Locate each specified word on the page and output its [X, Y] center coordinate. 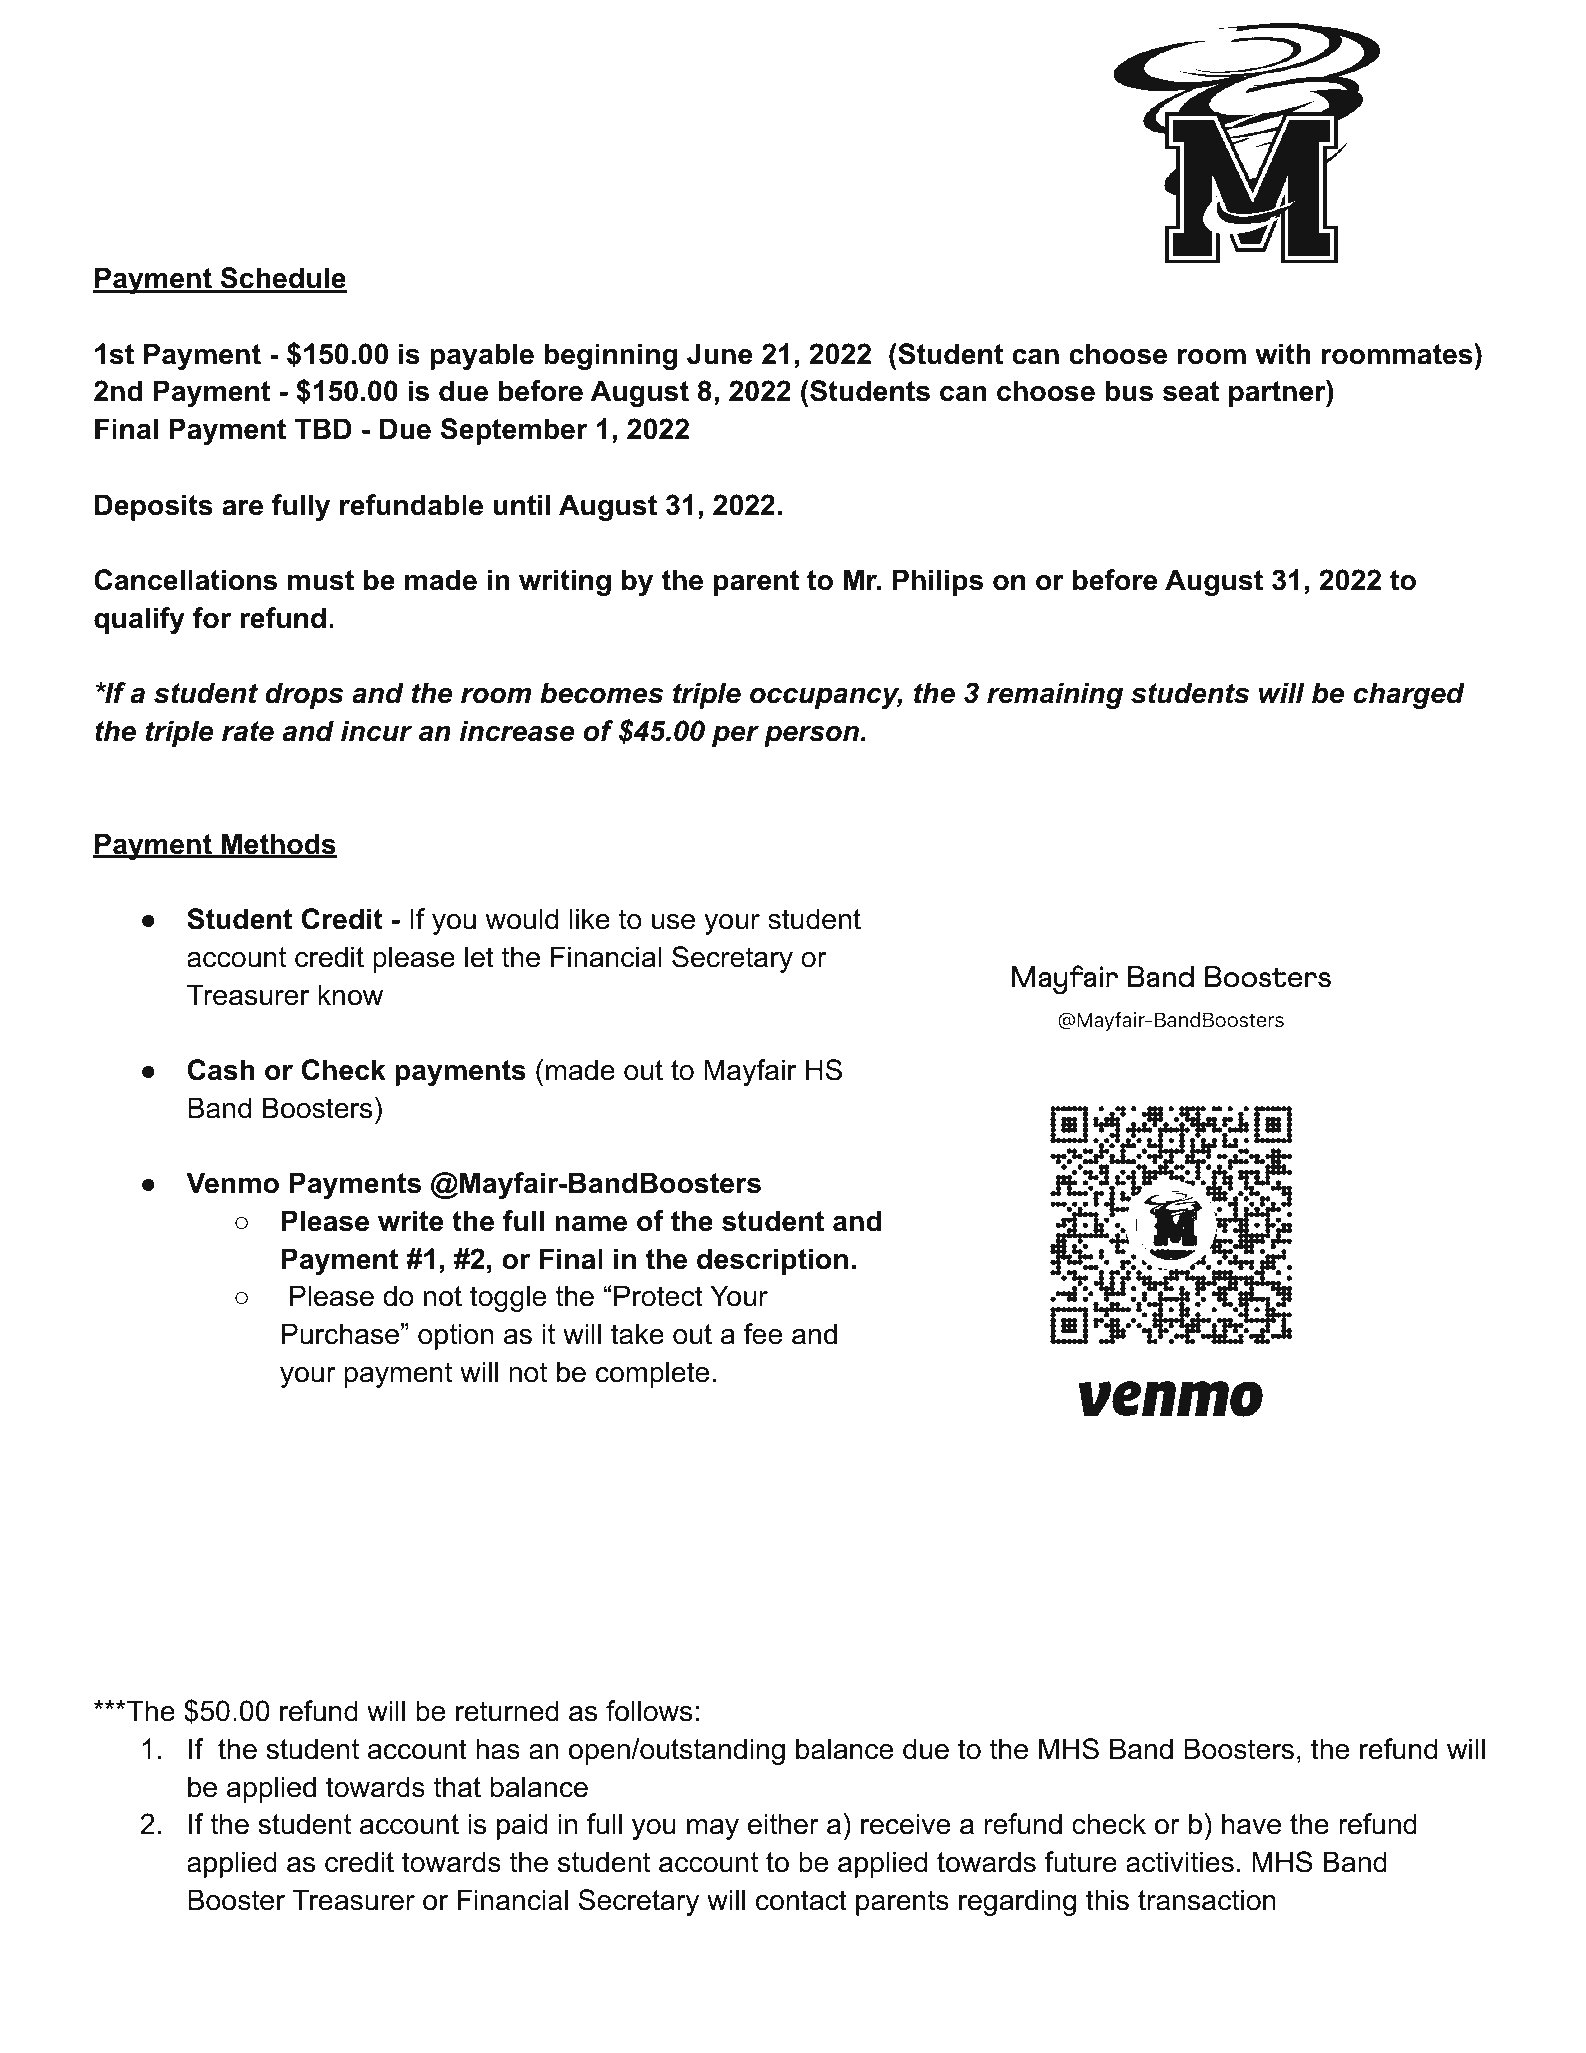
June [719, 354]
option [455, 1336]
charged [1409, 695]
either [783, 1824]
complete [652, 1374]
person [811, 736]
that [457, 1787]
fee [763, 1334]
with [1283, 354]
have [1251, 1824]
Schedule [283, 279]
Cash [221, 1070]
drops [304, 695]
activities [1180, 1862]
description [772, 1261]
